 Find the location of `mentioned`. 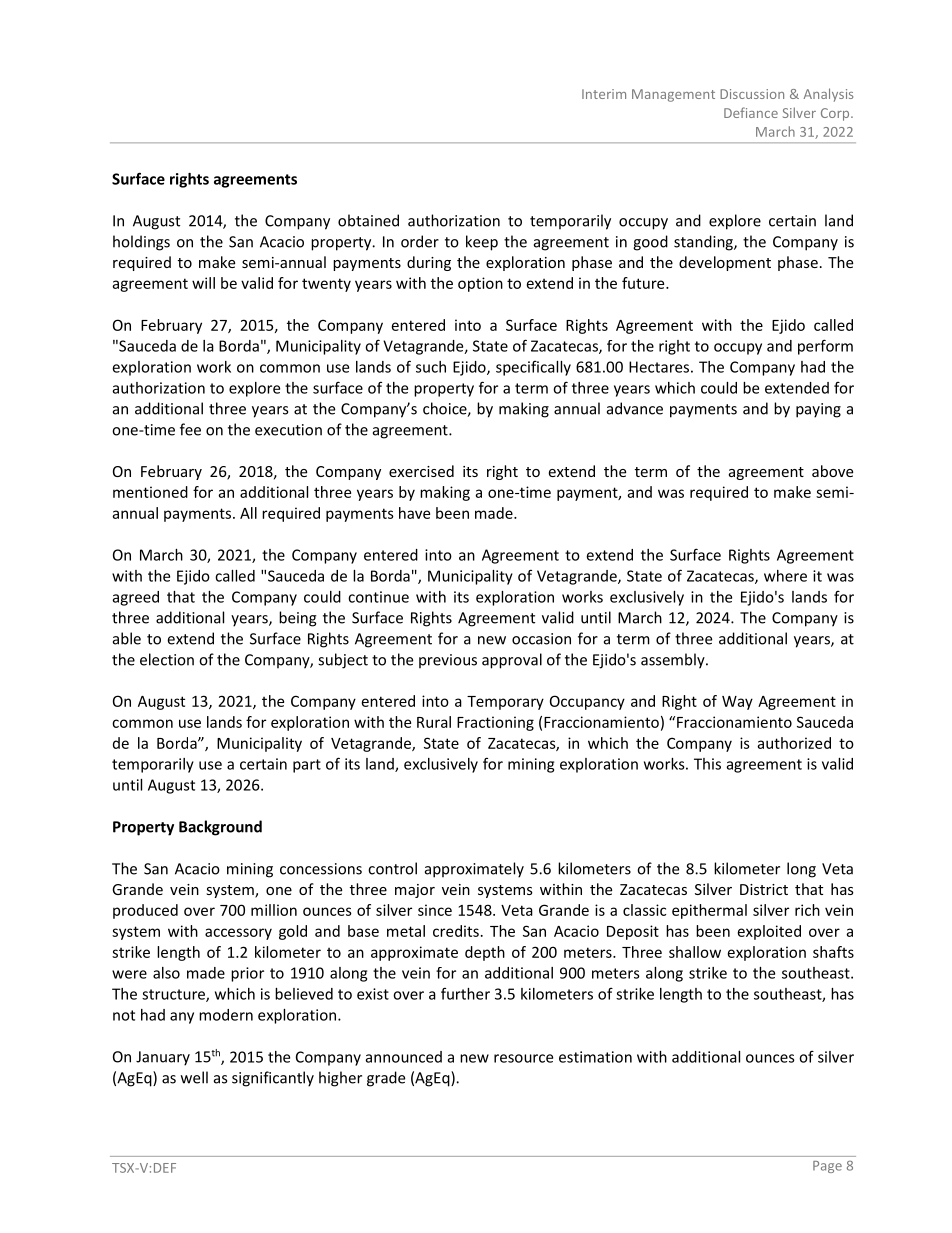

mentioned is located at coordinates (150, 492).
